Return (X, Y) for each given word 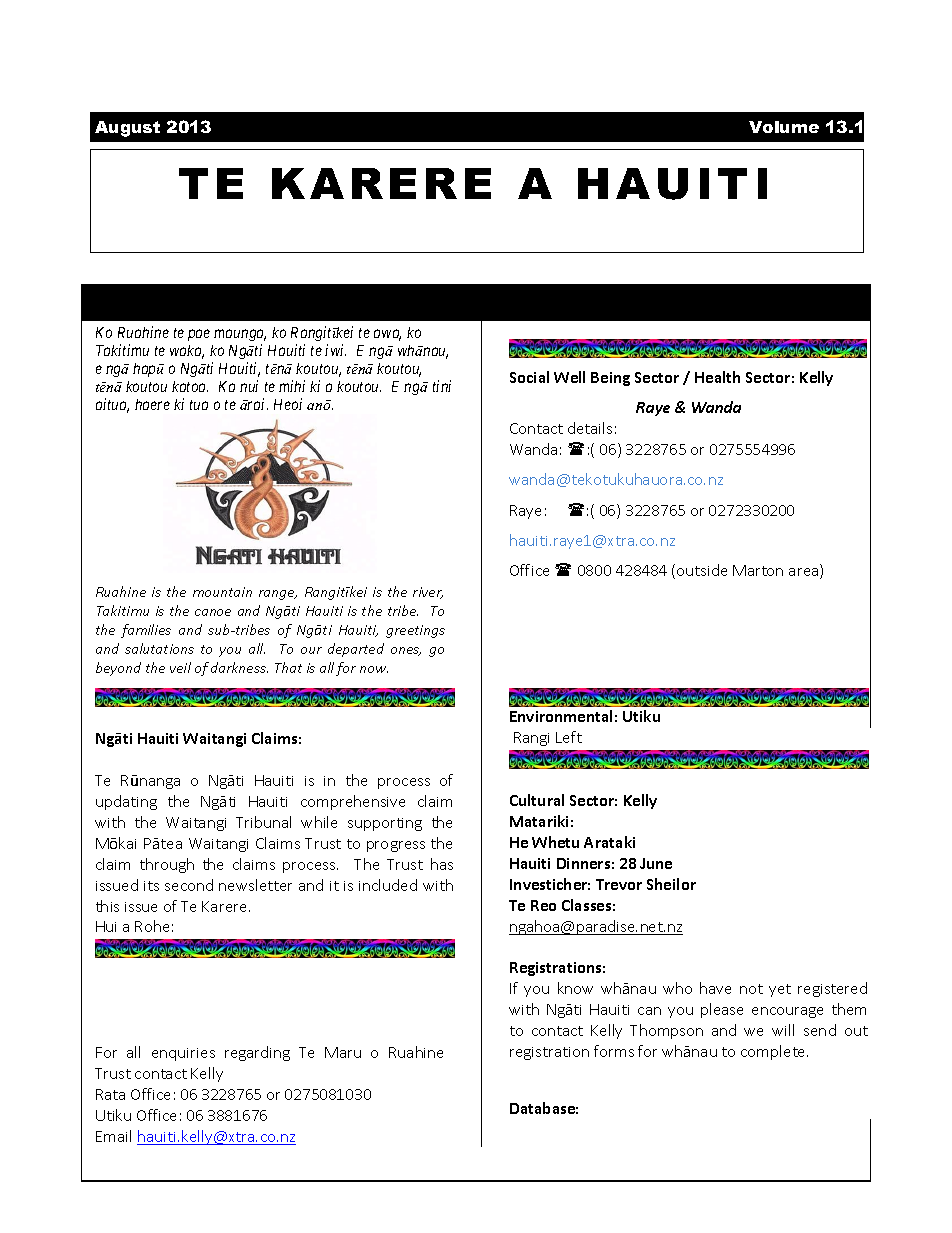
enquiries (183, 1054)
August (127, 129)
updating (126, 802)
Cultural (537, 800)
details (590, 428)
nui (249, 386)
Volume (784, 127)
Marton (758, 570)
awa (387, 335)
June (656, 863)
